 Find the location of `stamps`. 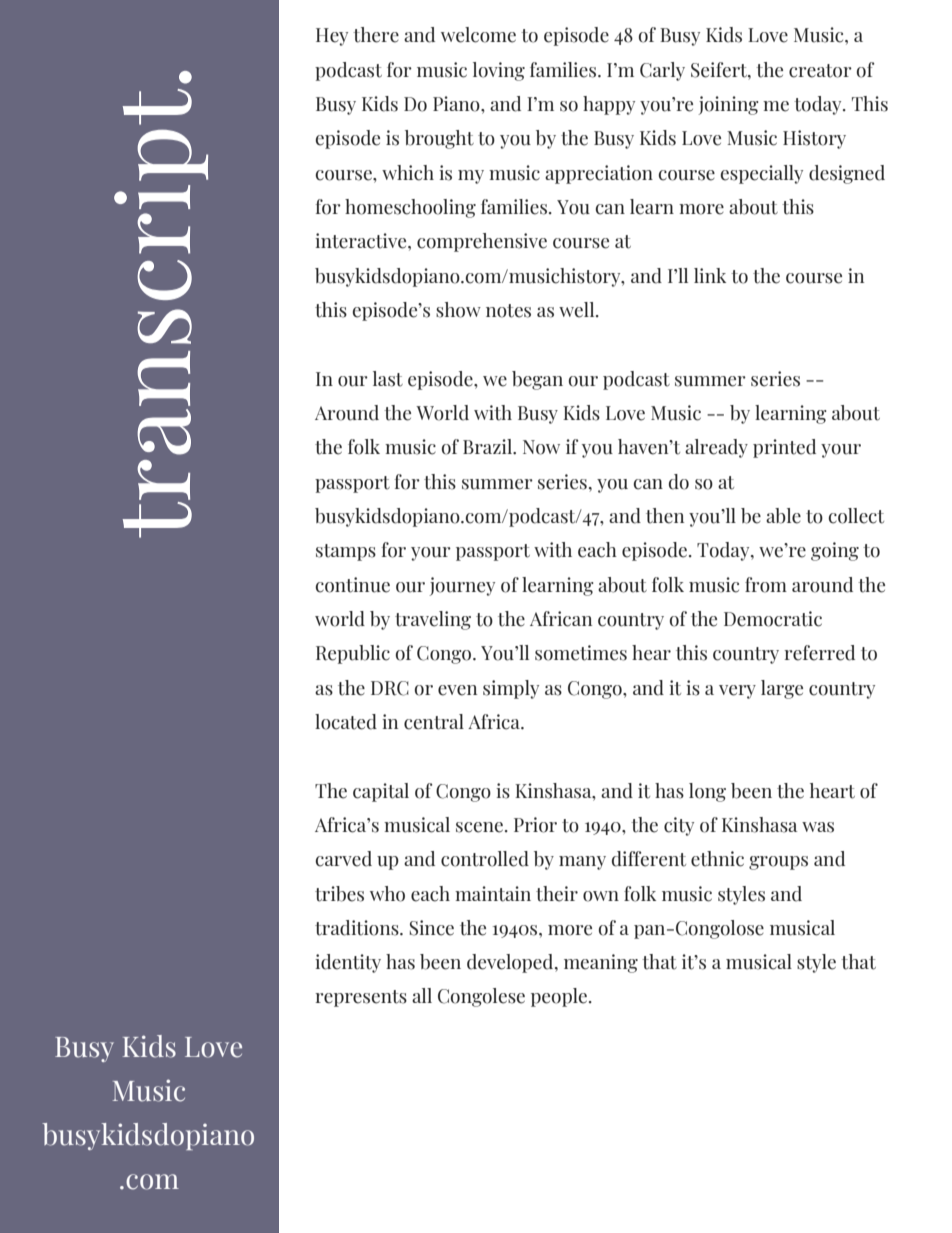

stamps is located at coordinates (346, 552).
